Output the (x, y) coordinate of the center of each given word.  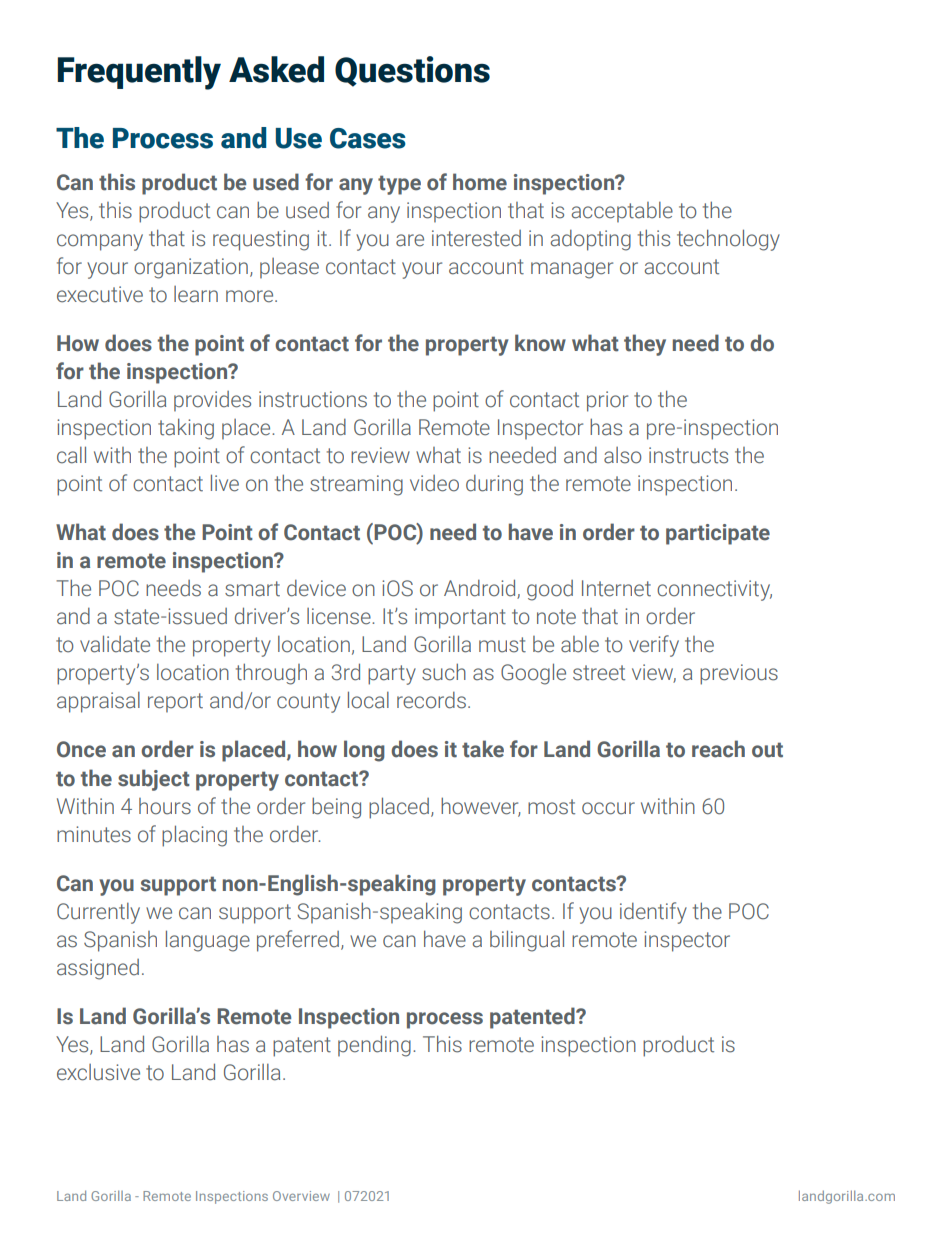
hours (165, 806)
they (645, 345)
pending (374, 1046)
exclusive (98, 1072)
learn (196, 294)
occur (608, 808)
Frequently (139, 73)
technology (728, 240)
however (480, 806)
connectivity (714, 590)
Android (481, 589)
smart (252, 589)
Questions (412, 71)
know (540, 343)
